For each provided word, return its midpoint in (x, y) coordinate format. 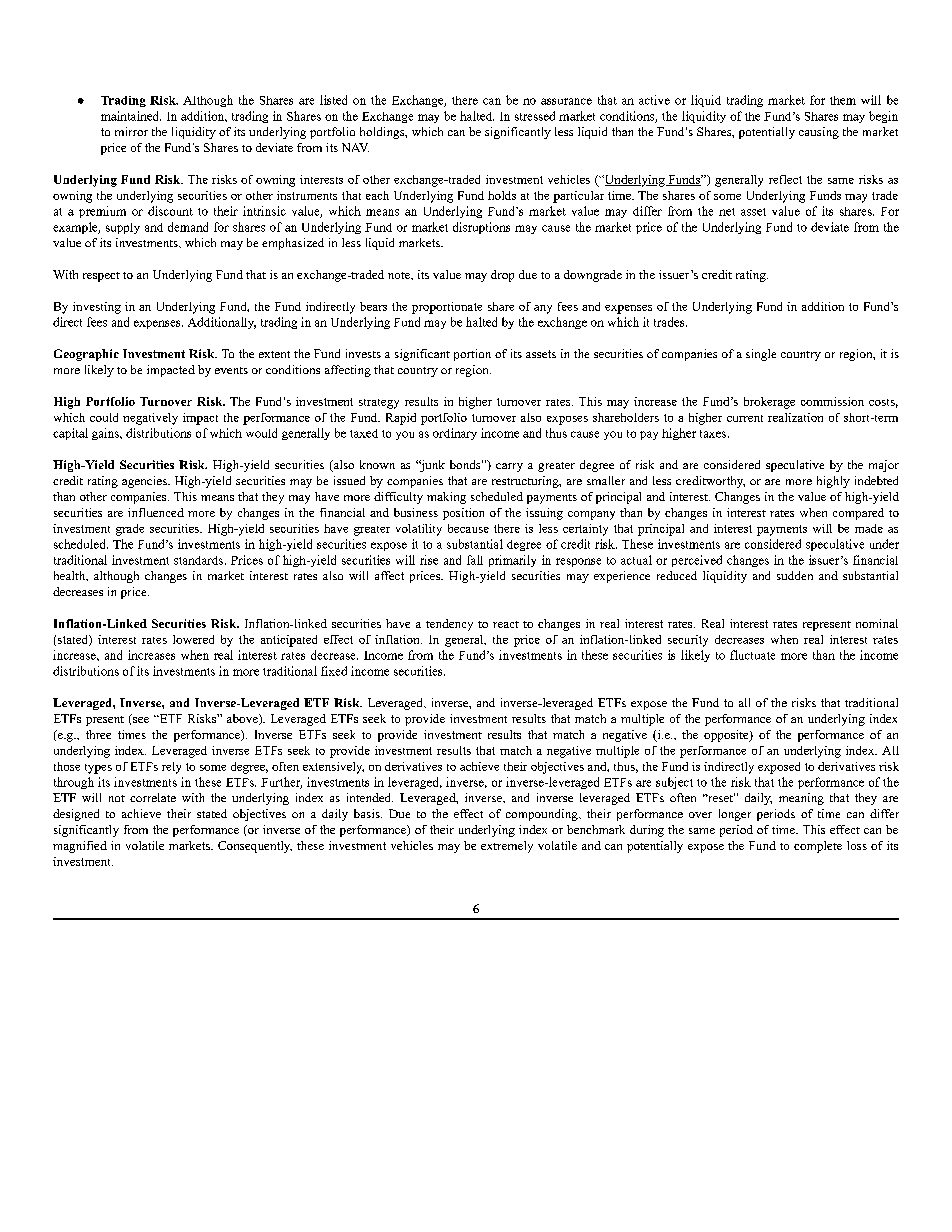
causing (819, 133)
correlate (153, 797)
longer (735, 815)
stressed (535, 116)
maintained (131, 116)
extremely (507, 847)
